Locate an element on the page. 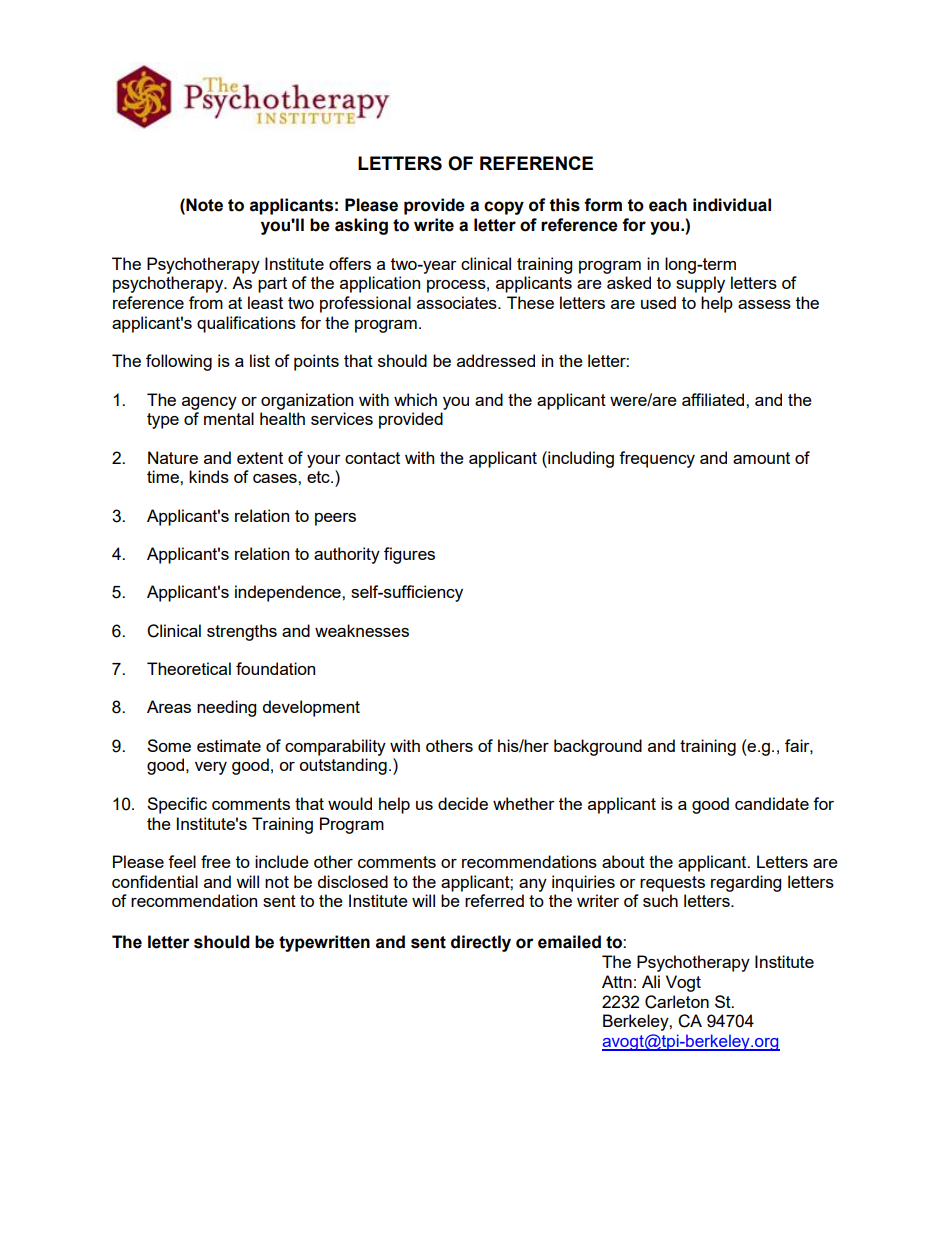 This image has width=952, height=1233. frequency is located at coordinates (657, 459).
